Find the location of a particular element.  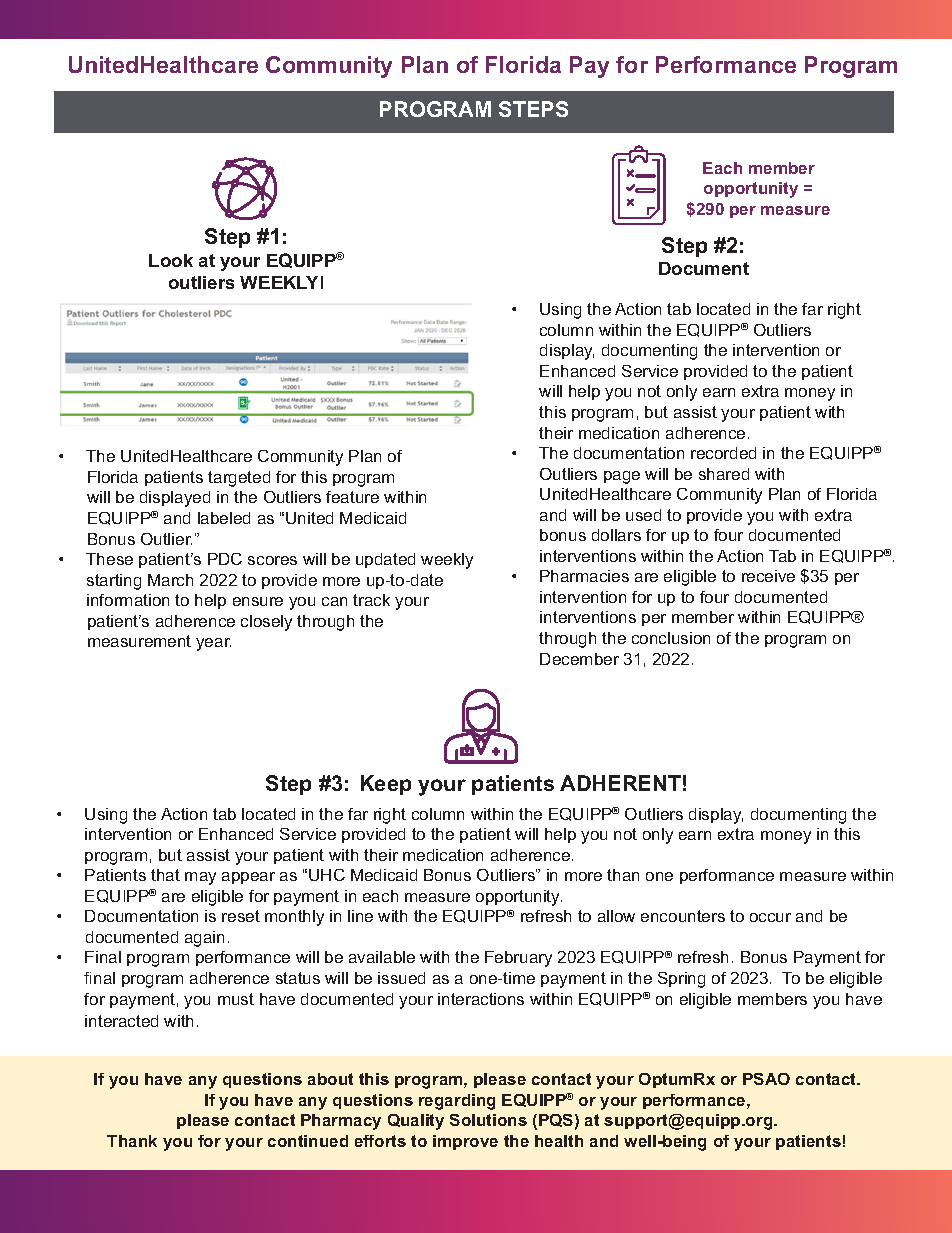

feature is located at coordinates (352, 497).
